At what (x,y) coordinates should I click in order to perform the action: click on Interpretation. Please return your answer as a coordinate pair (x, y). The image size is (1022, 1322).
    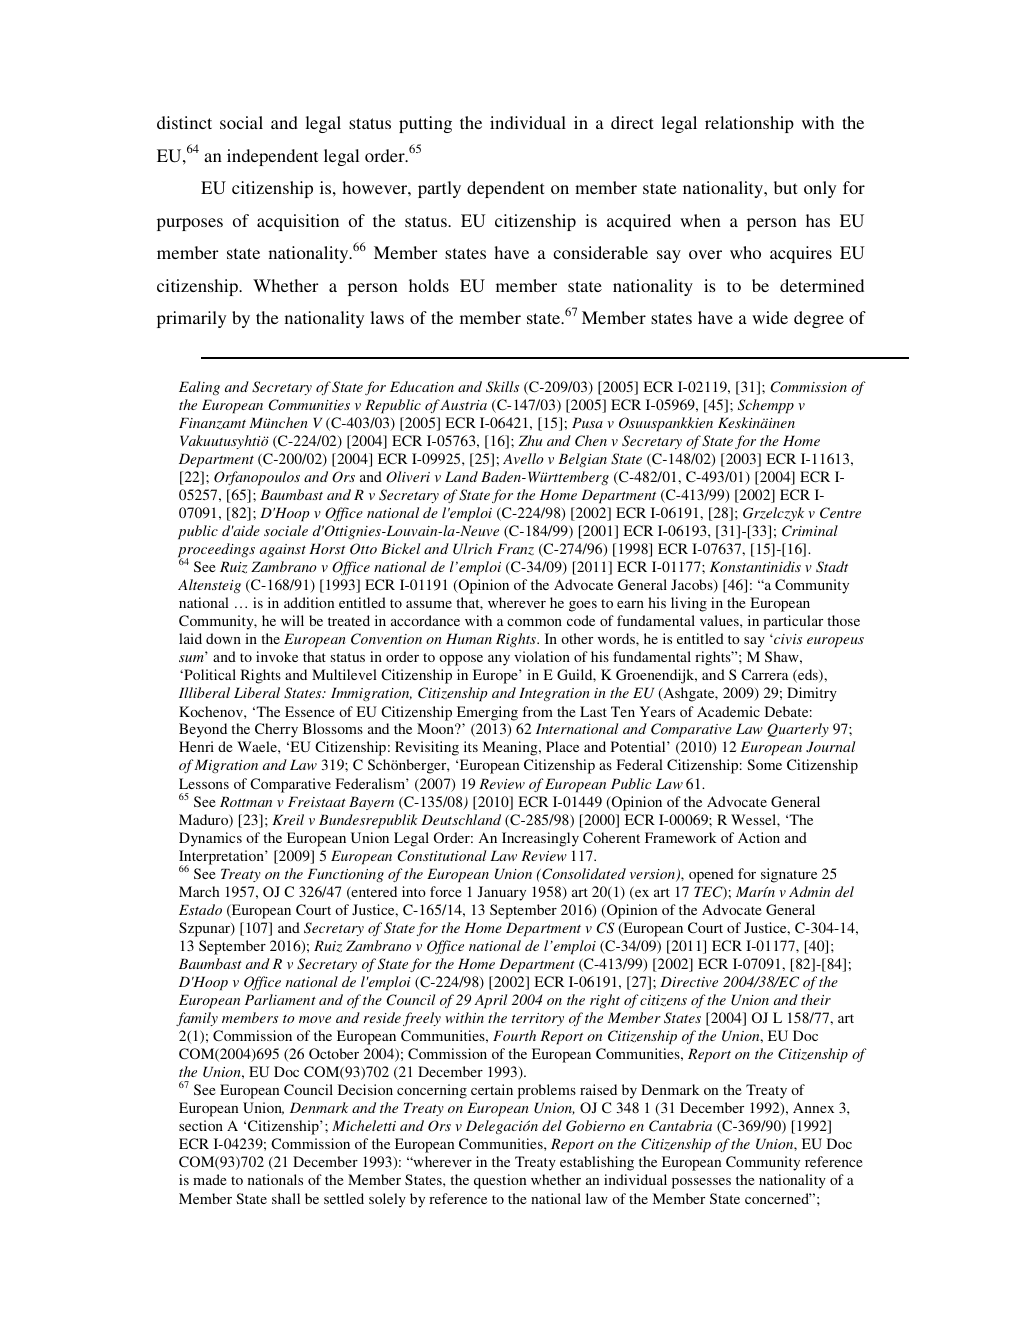
    Looking at the image, I should click on (222, 858).
